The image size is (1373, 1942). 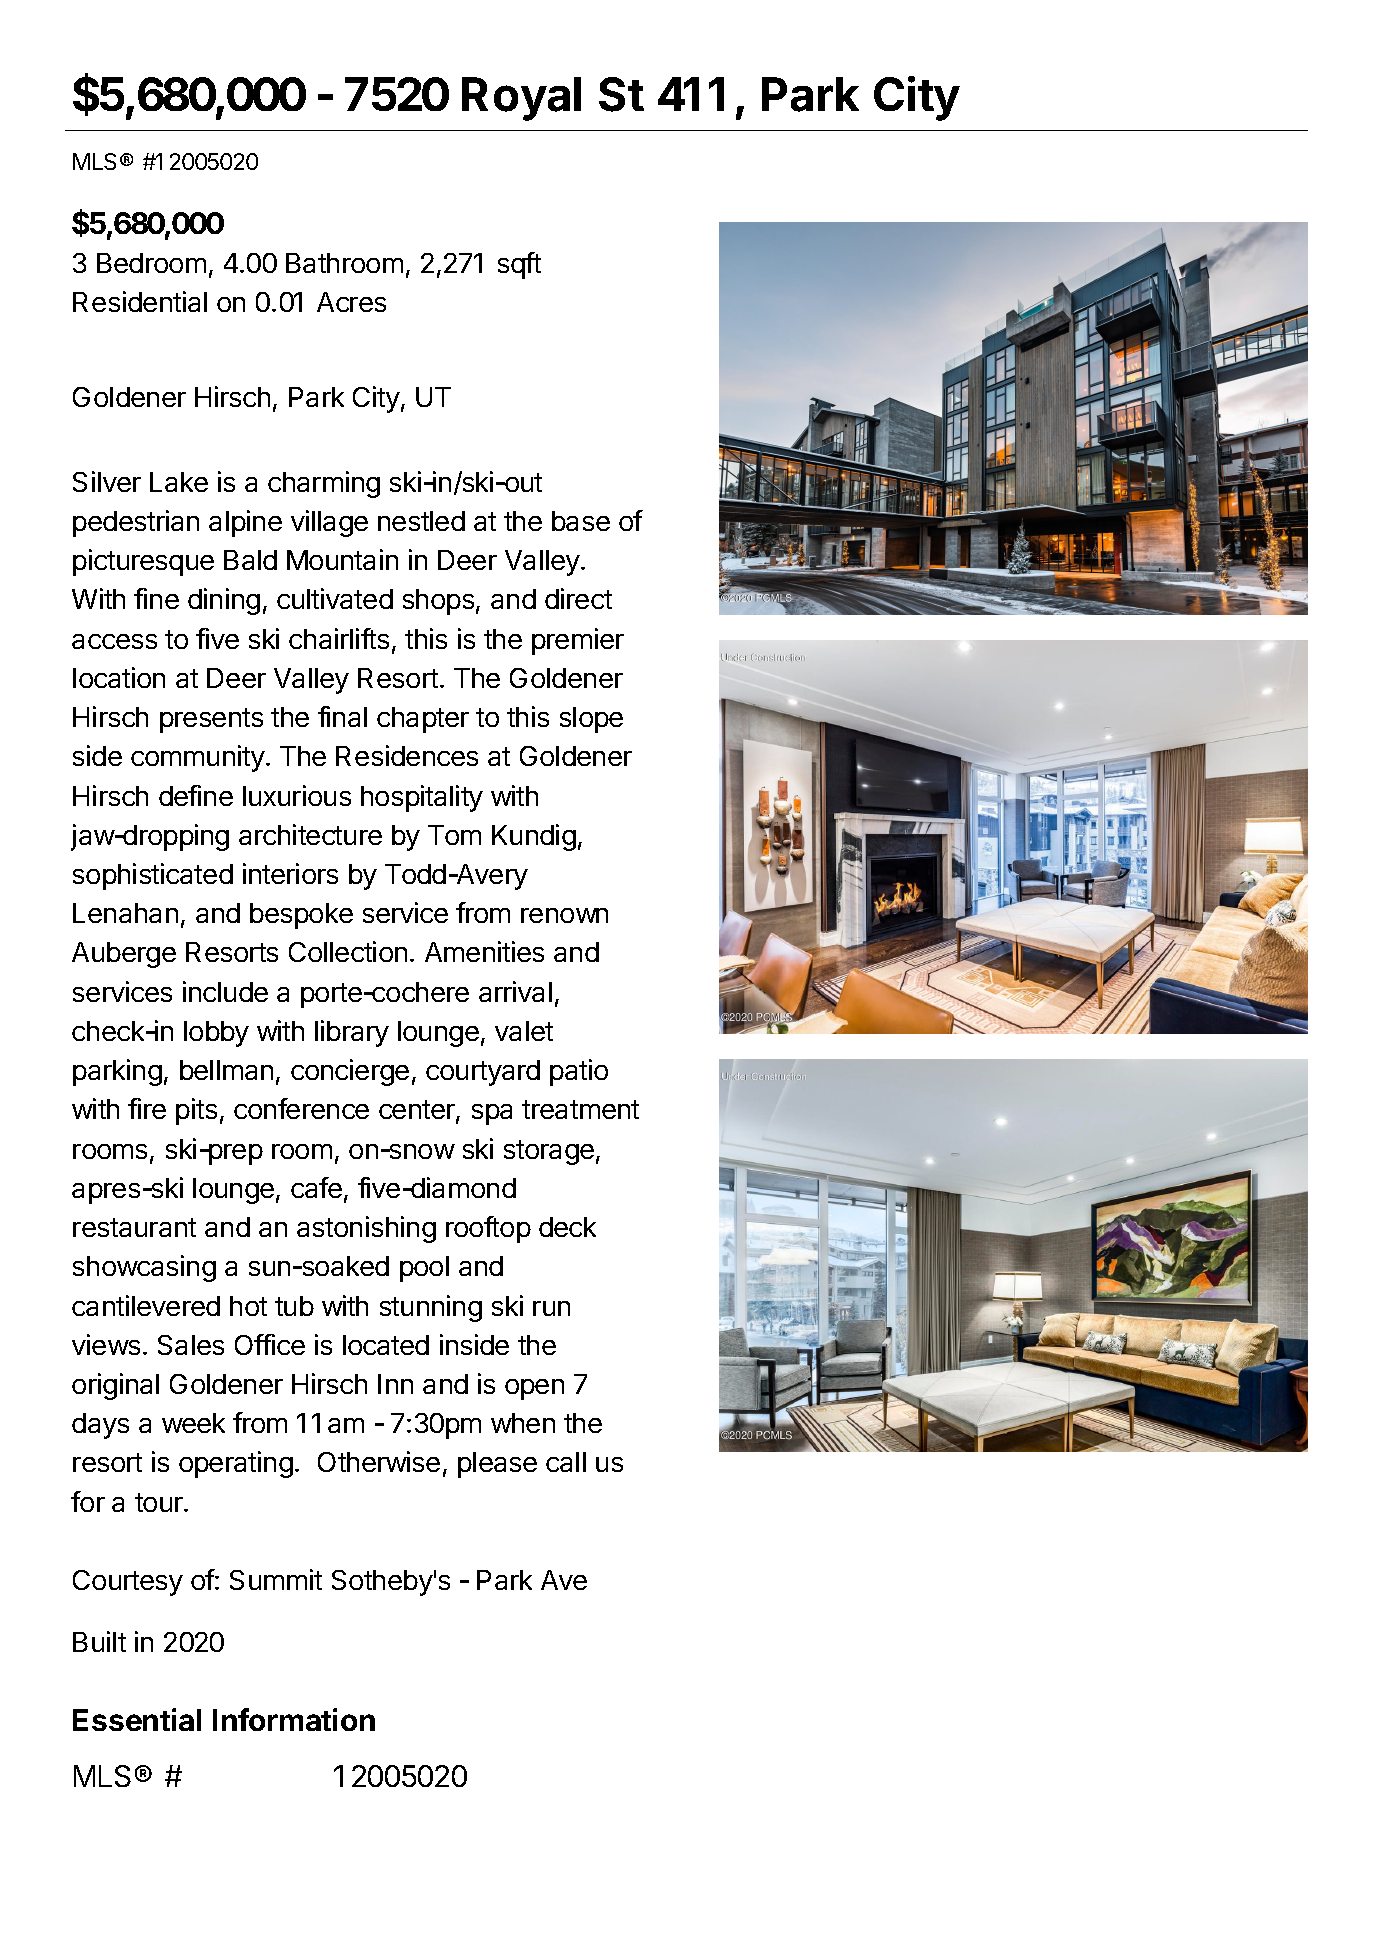 I want to click on pedestrian, so click(x=136, y=523).
